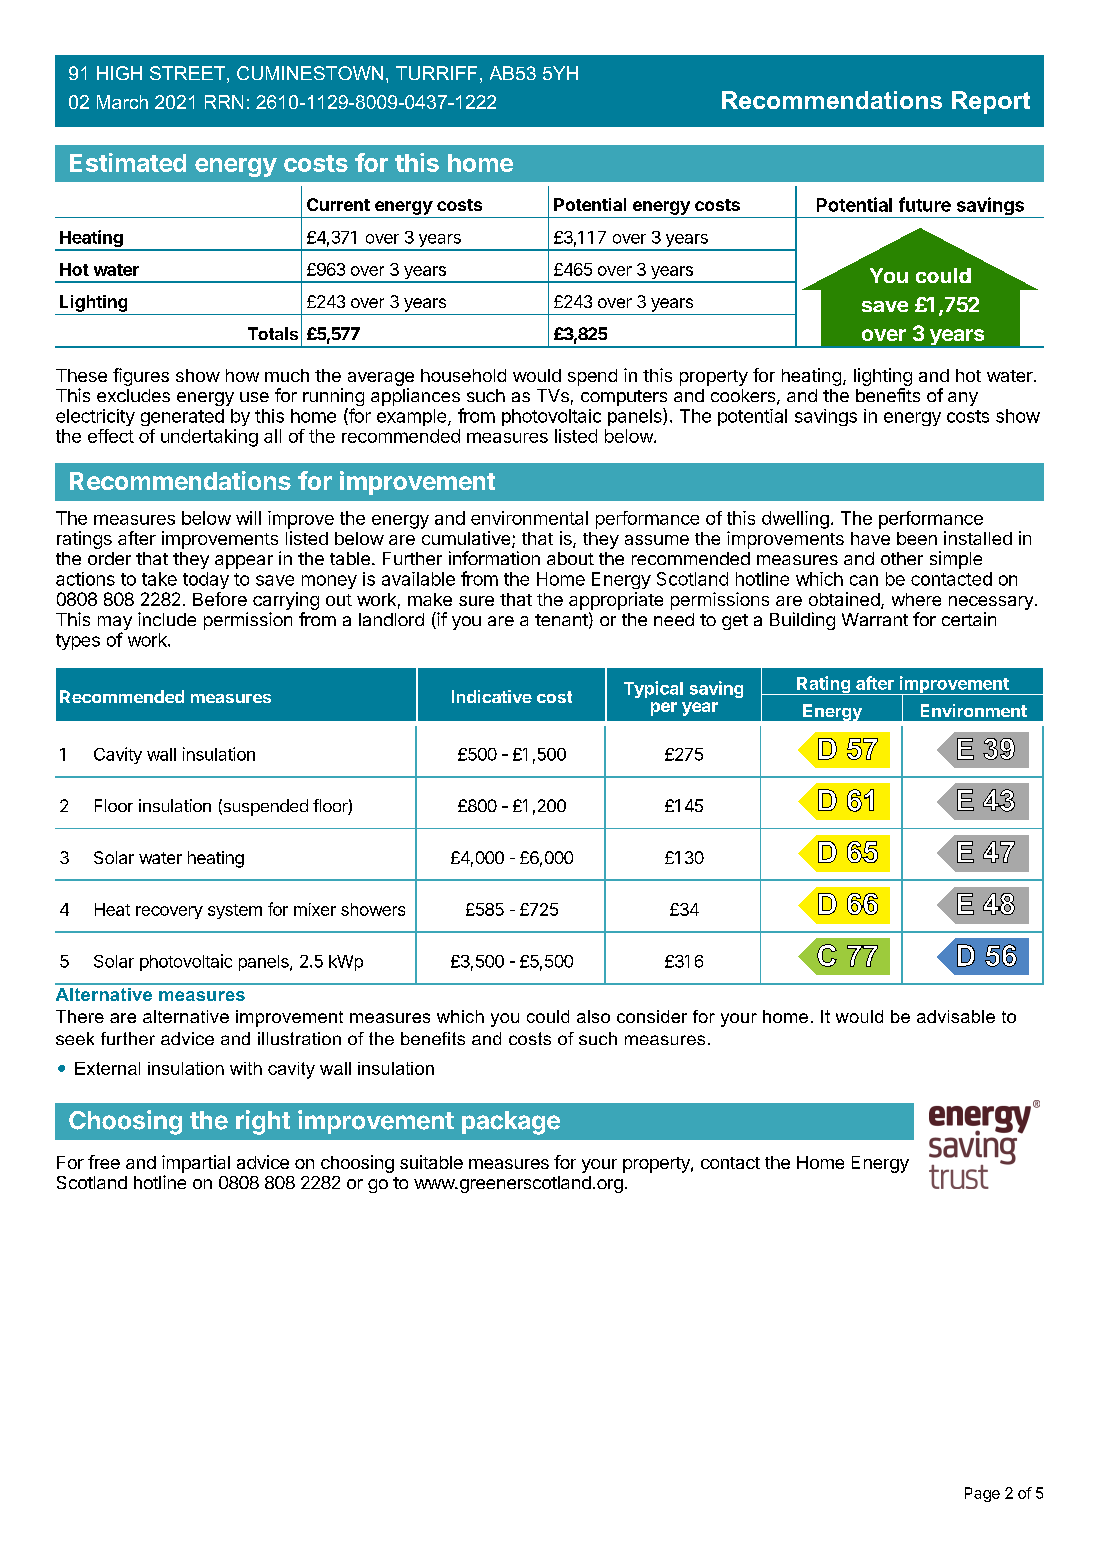  I want to click on RRN, so click(224, 102).
